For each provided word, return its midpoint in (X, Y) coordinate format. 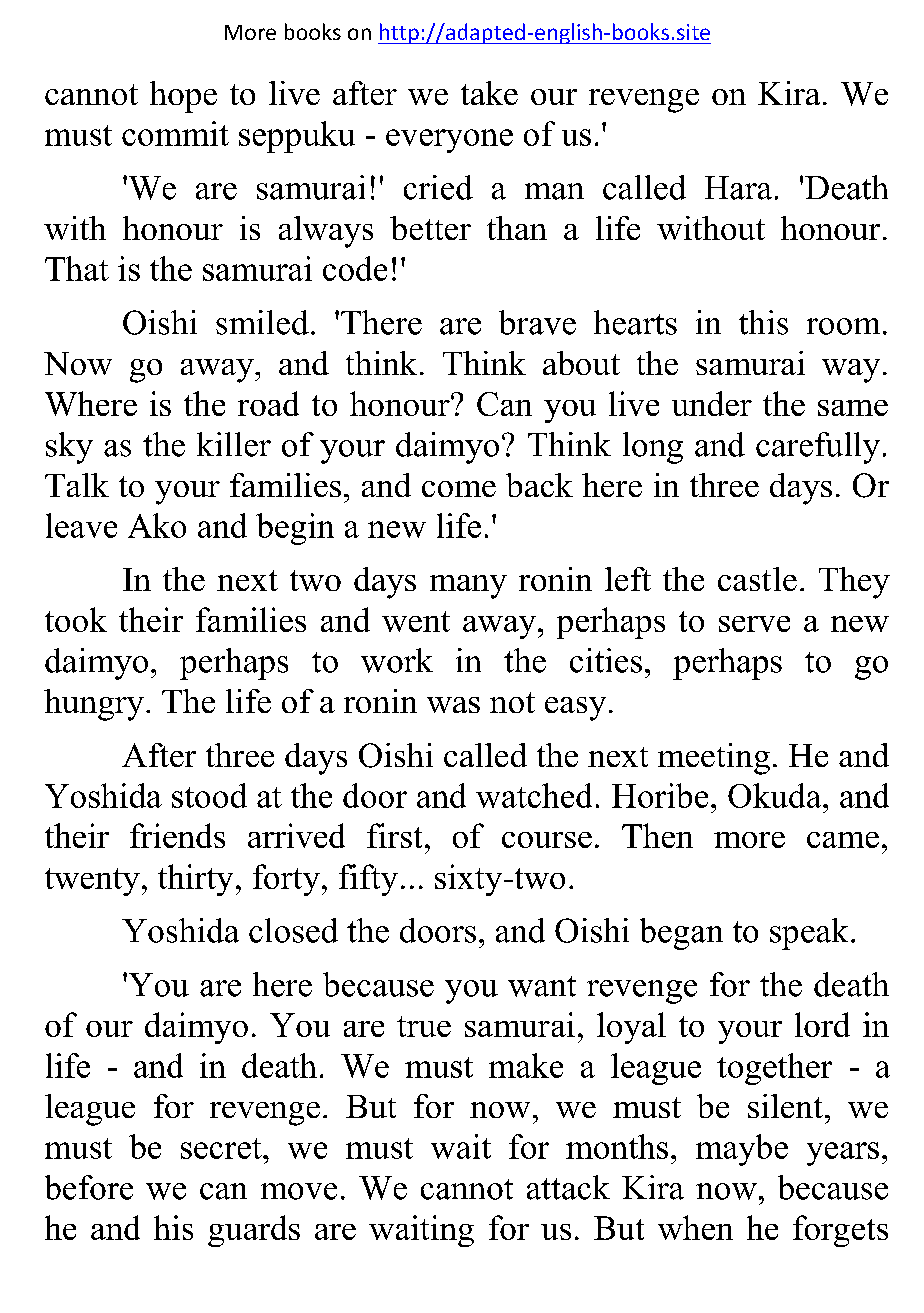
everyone (449, 141)
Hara (738, 188)
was (453, 705)
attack (568, 1187)
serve (754, 624)
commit (175, 133)
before (89, 1187)
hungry (94, 705)
